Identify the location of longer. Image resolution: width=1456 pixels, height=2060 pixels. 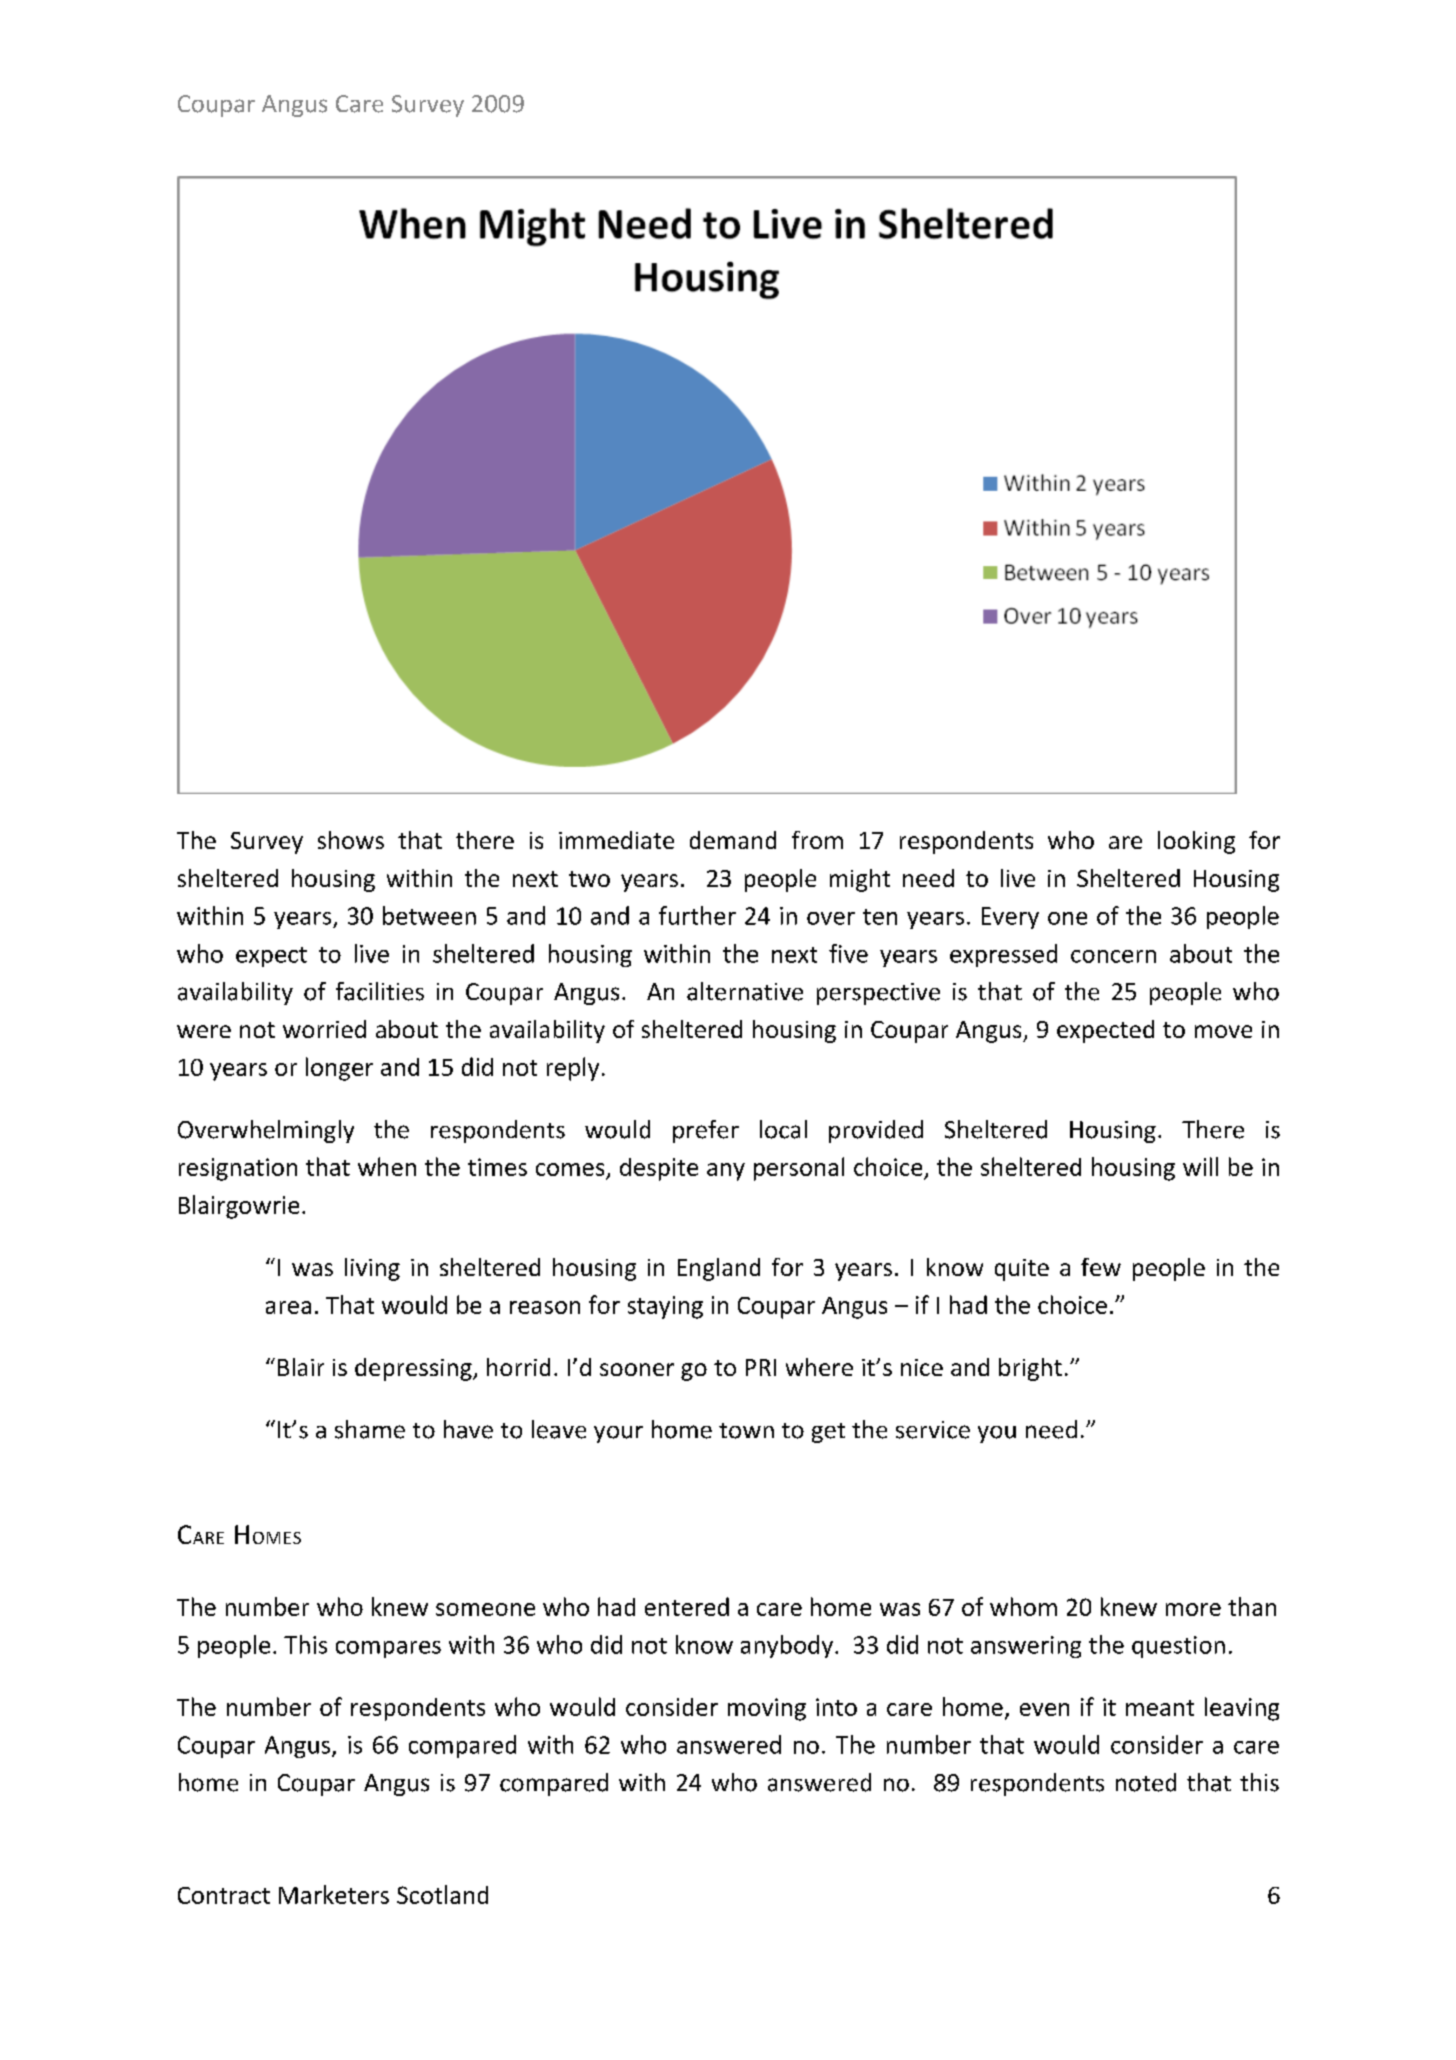
(339, 1069).
